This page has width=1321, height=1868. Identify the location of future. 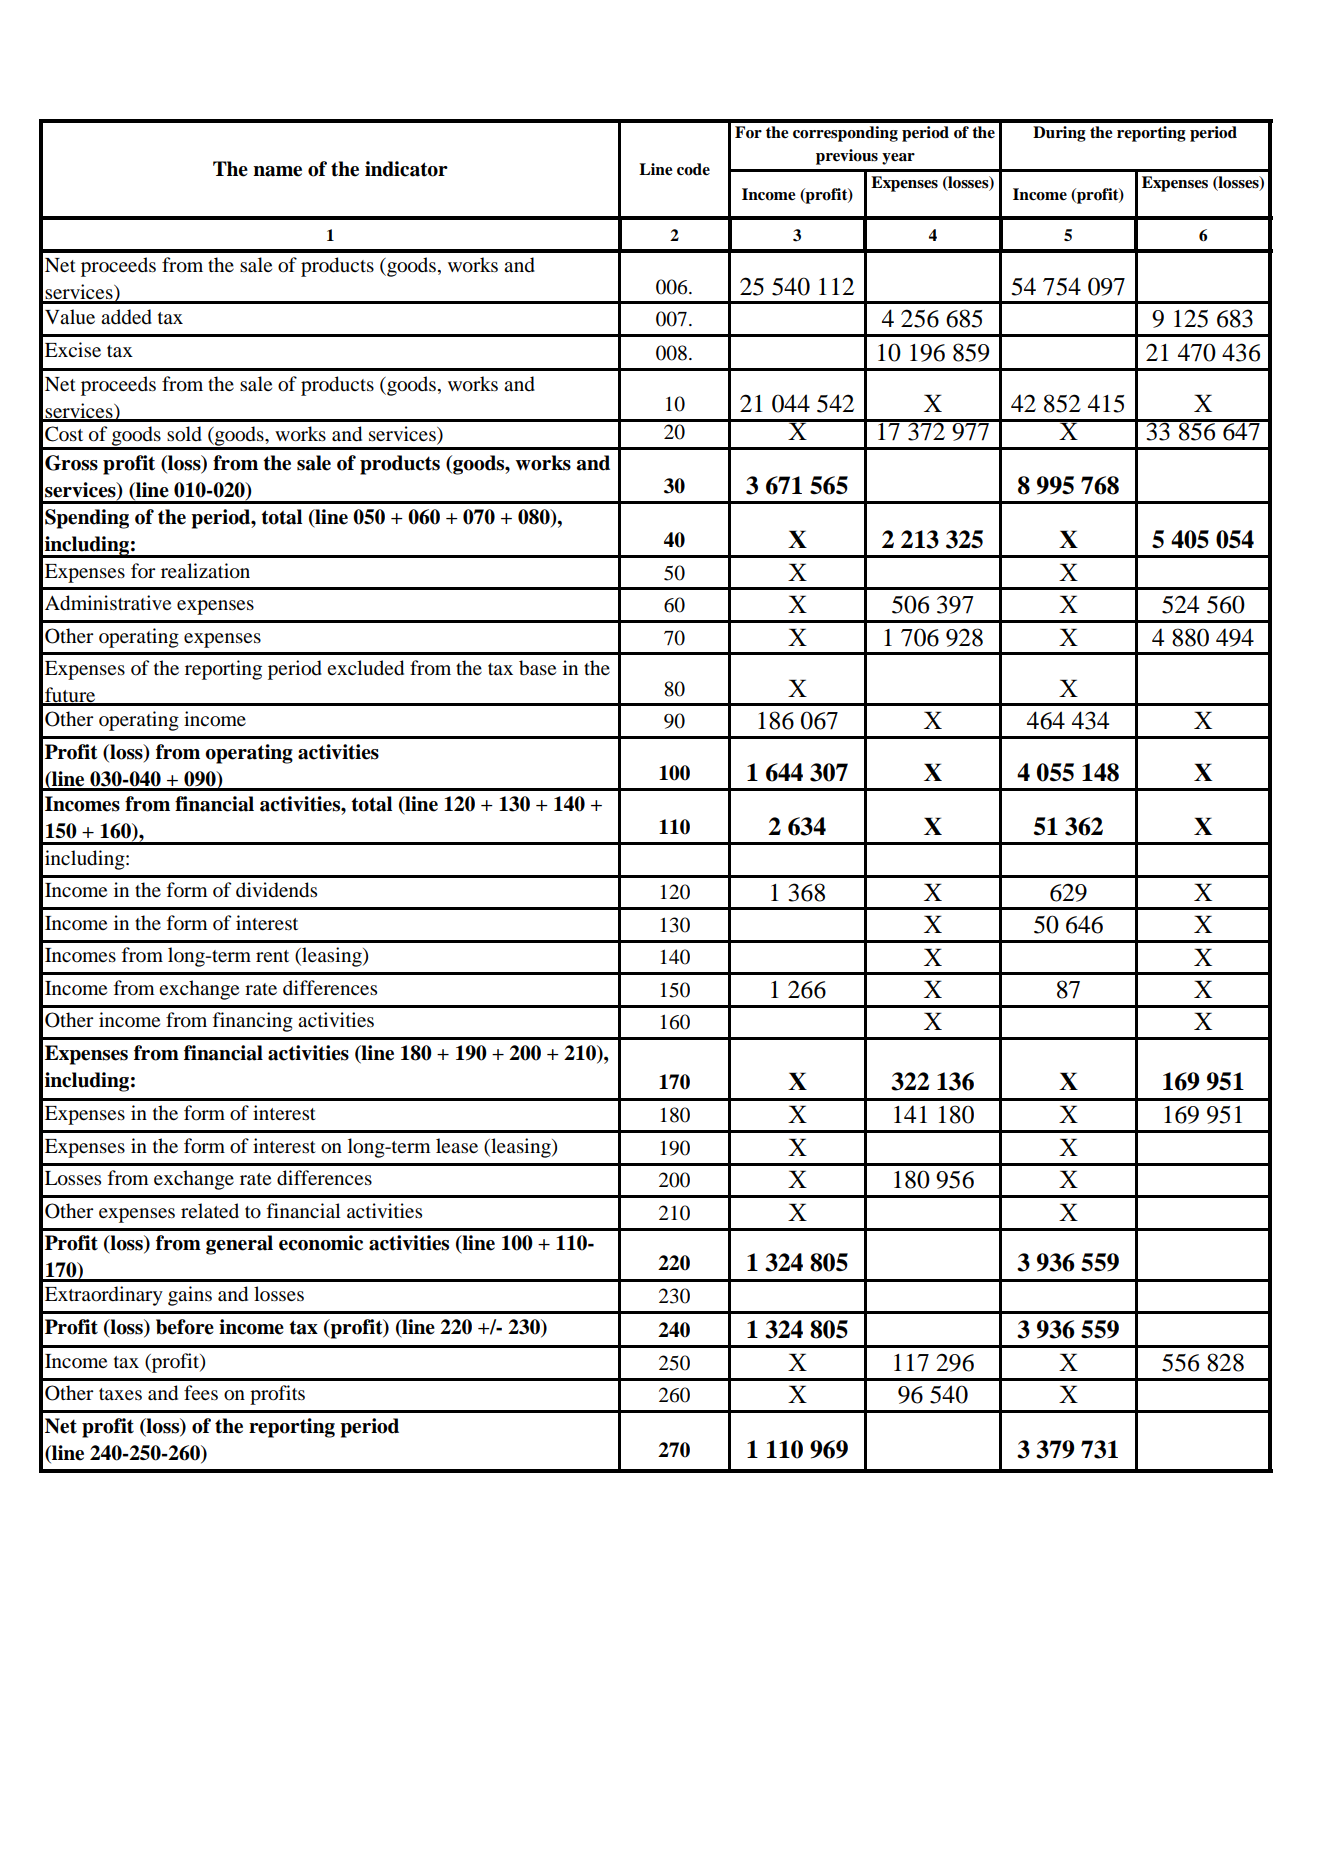
(70, 696).
